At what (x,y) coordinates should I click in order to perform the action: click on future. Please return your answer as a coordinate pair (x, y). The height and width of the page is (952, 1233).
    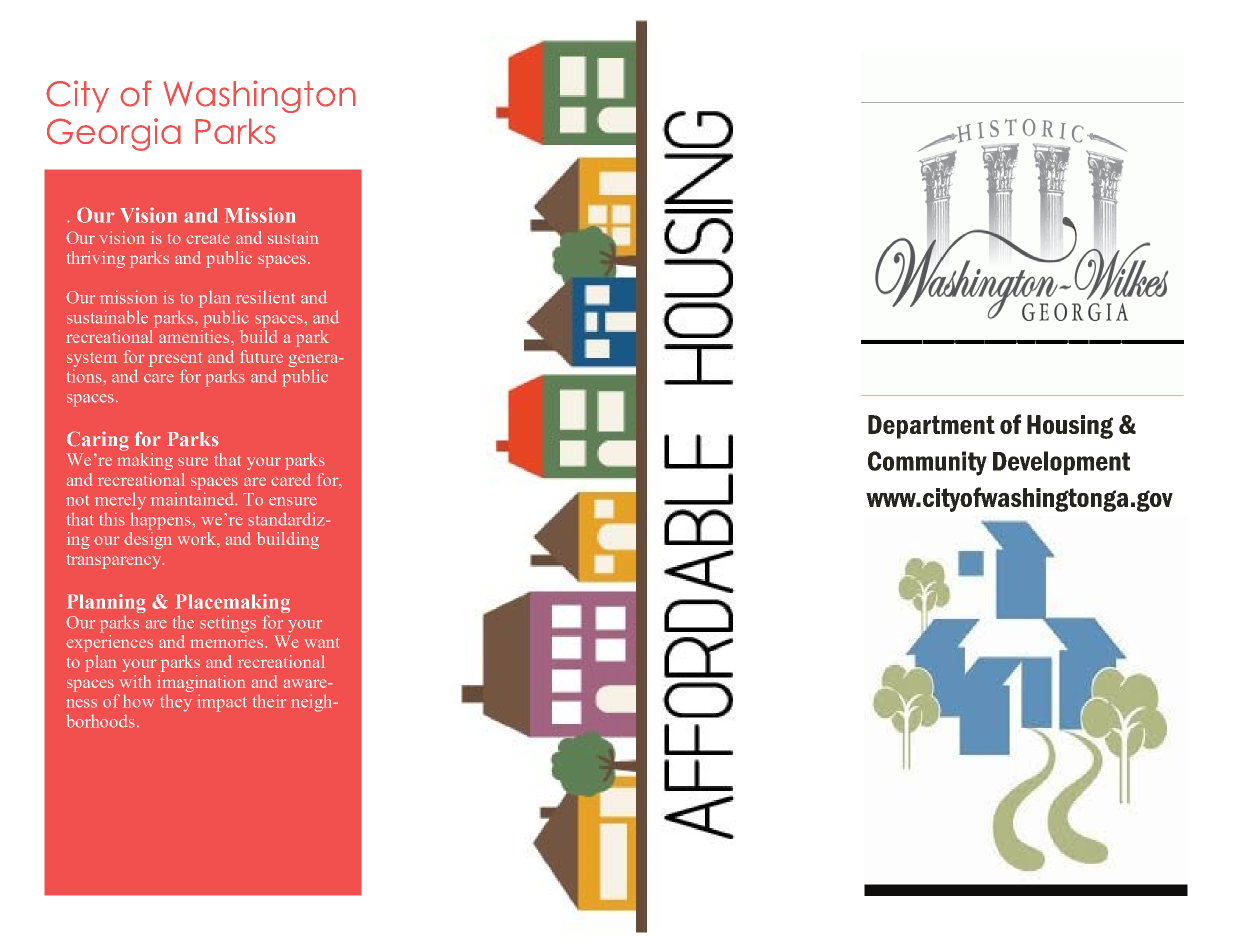
    Looking at the image, I should click on (261, 356).
